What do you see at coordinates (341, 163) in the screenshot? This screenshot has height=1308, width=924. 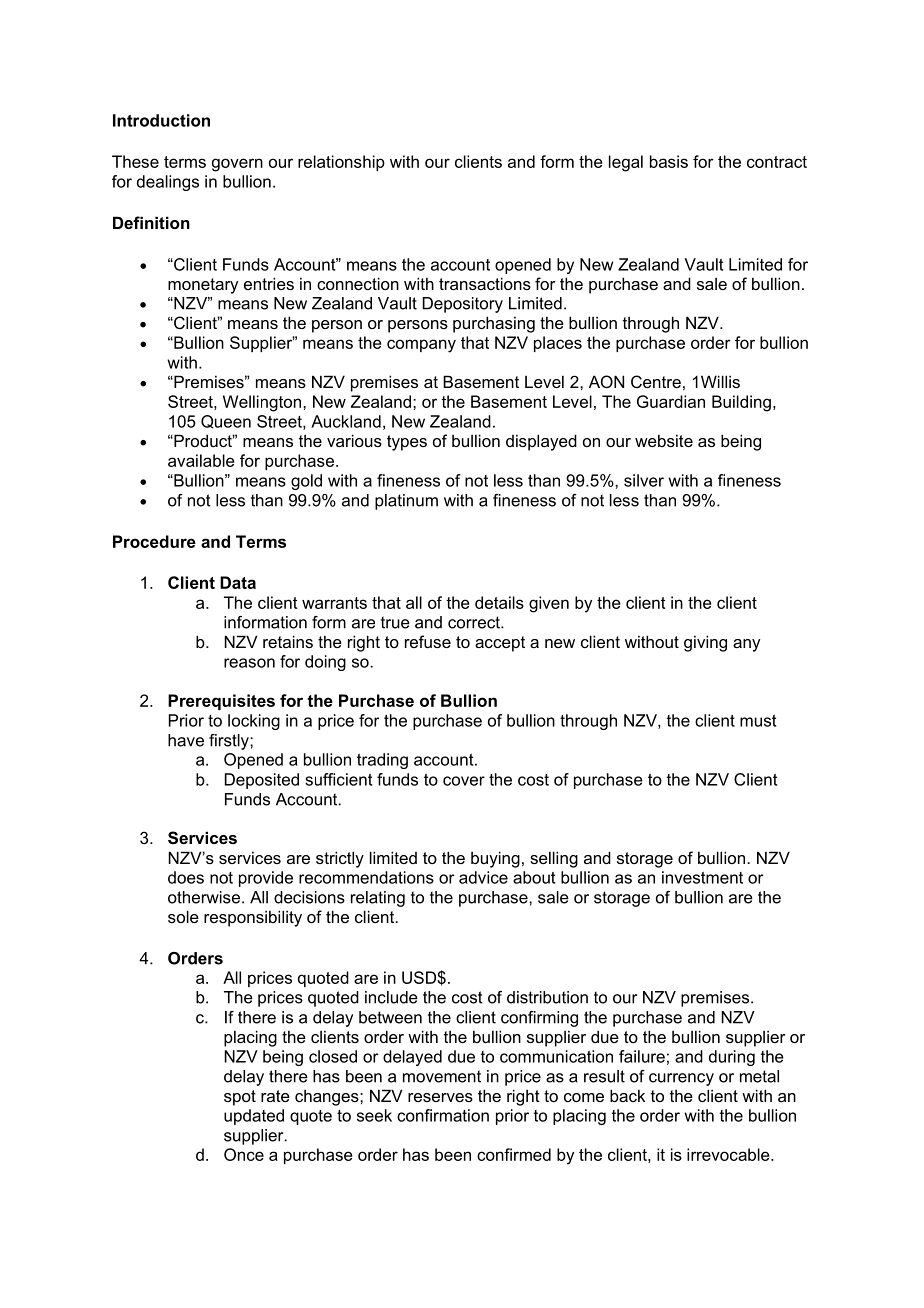 I see `relationship` at bounding box center [341, 163].
